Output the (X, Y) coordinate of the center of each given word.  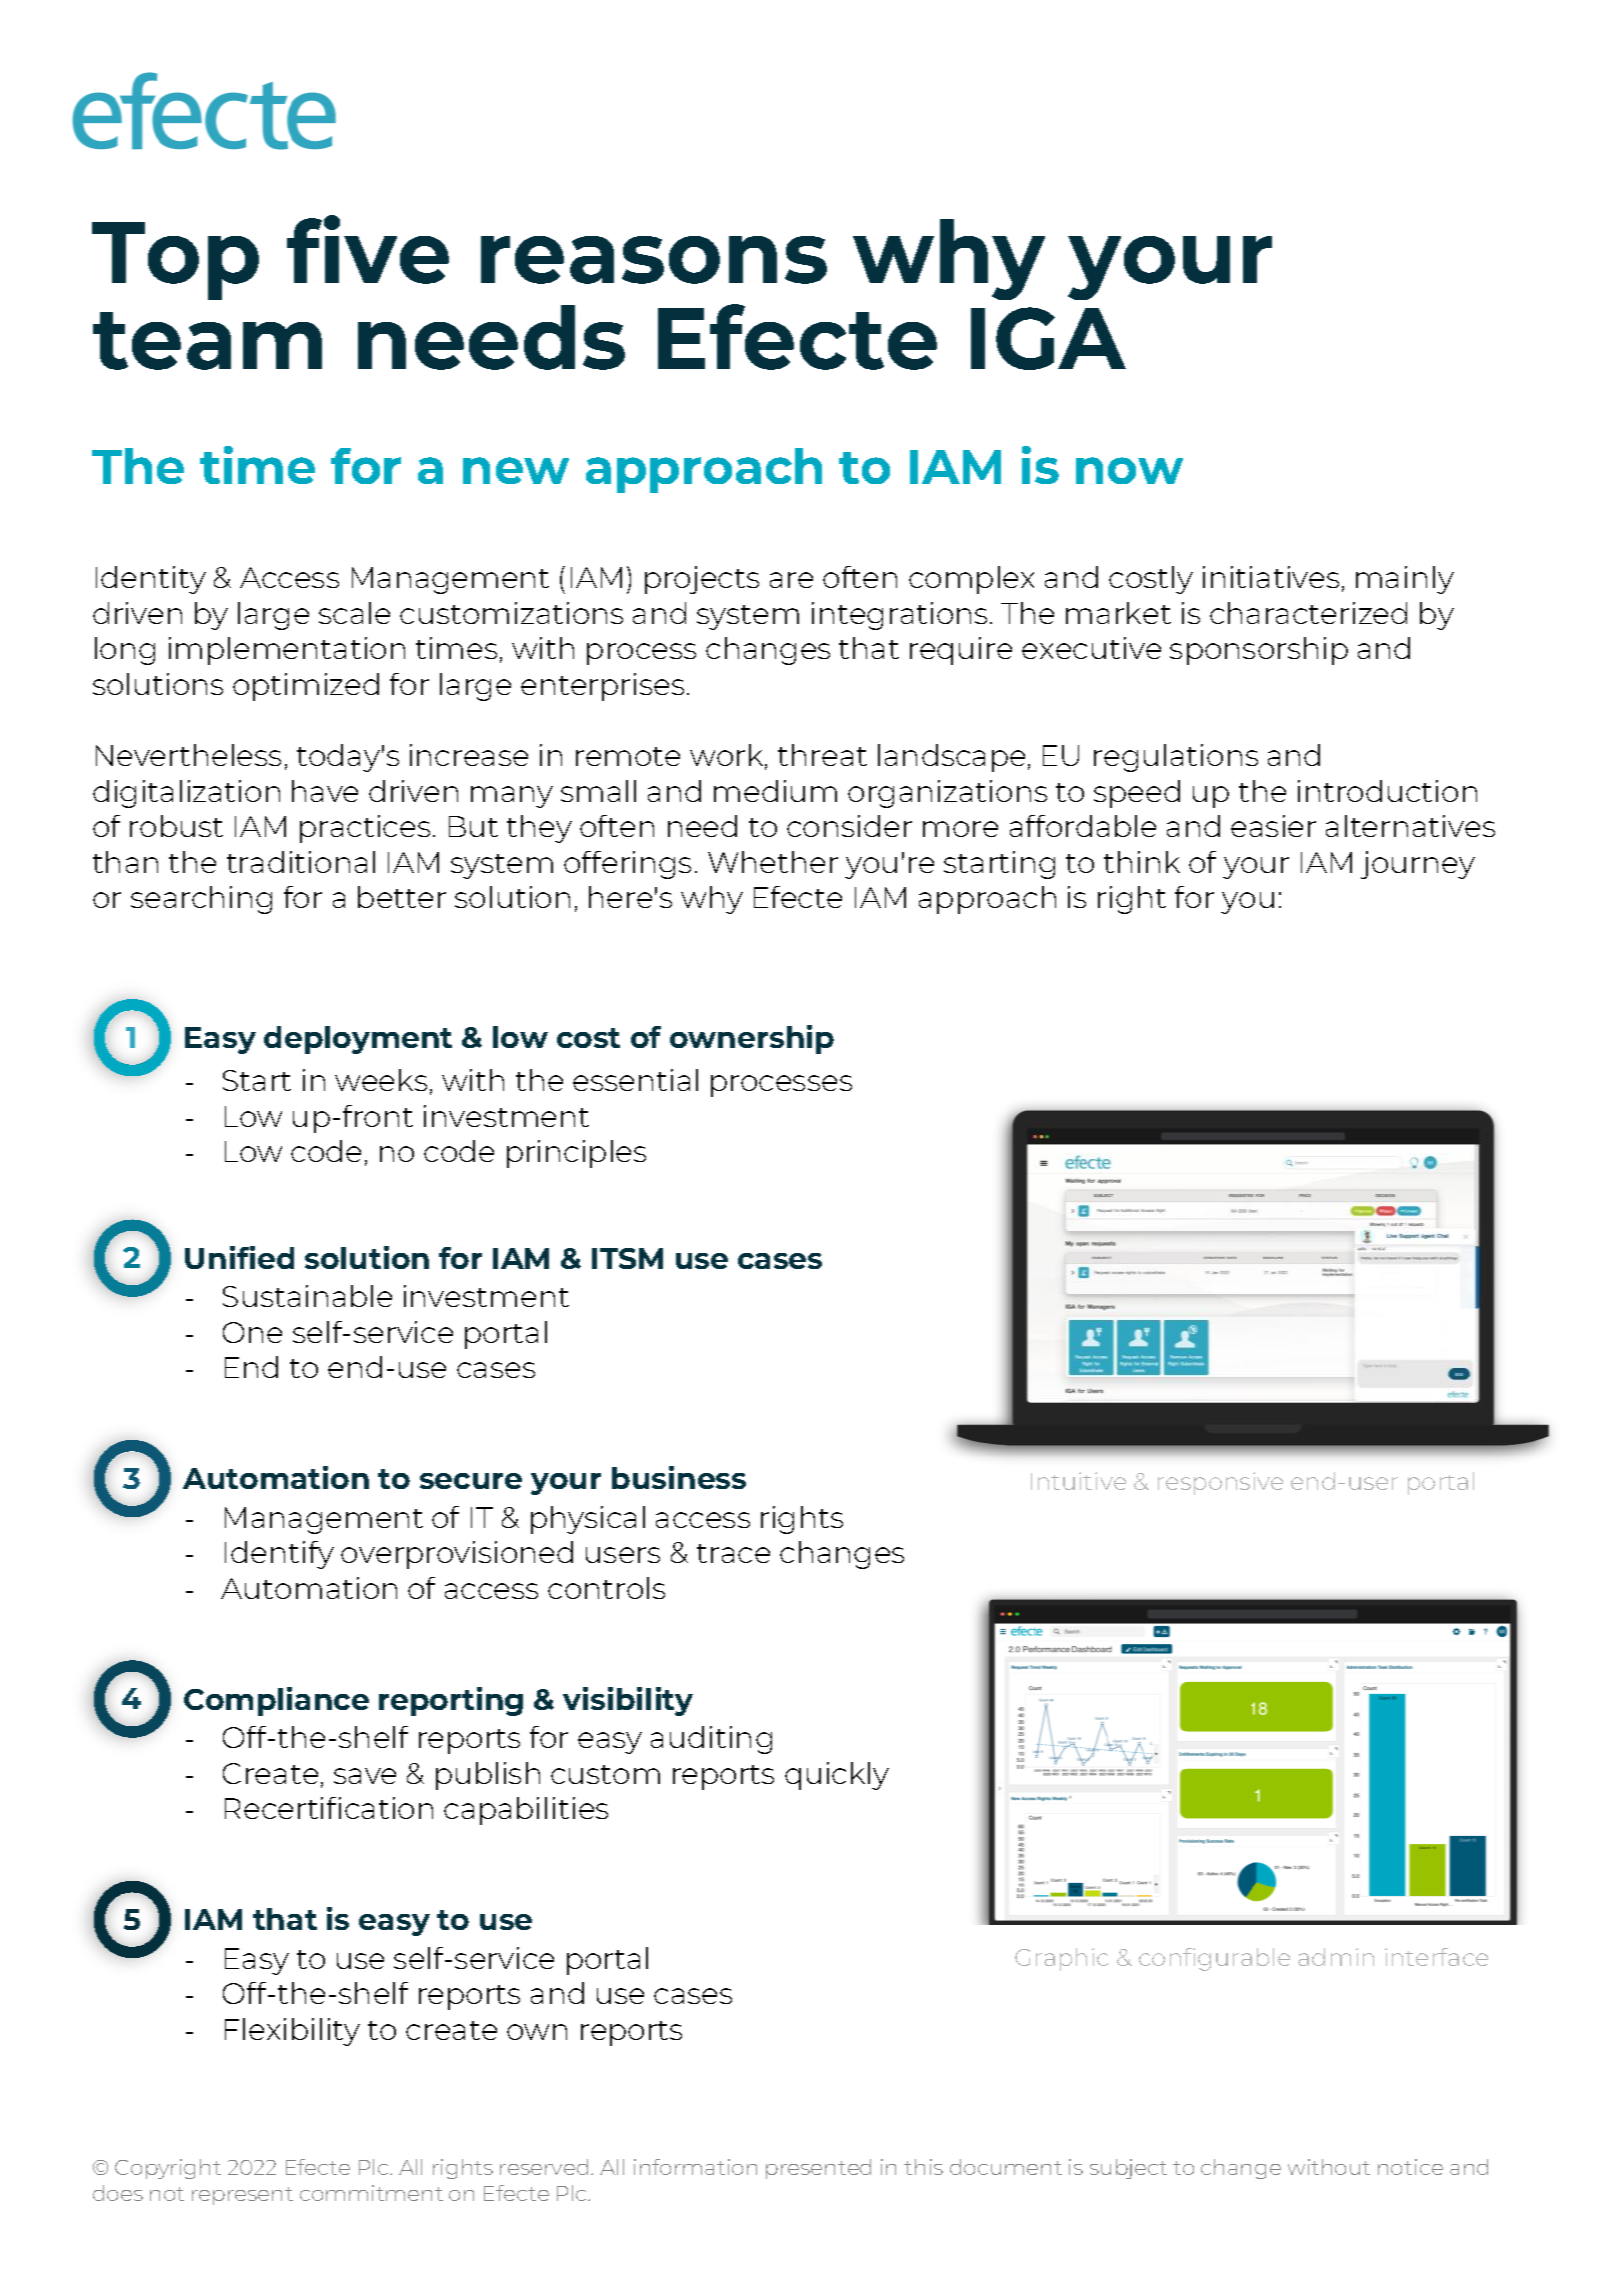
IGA (1048, 338)
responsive (1220, 1483)
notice (1410, 2167)
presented (818, 2169)
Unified (239, 1257)
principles (576, 1154)
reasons (654, 260)
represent (242, 2196)
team (207, 341)
